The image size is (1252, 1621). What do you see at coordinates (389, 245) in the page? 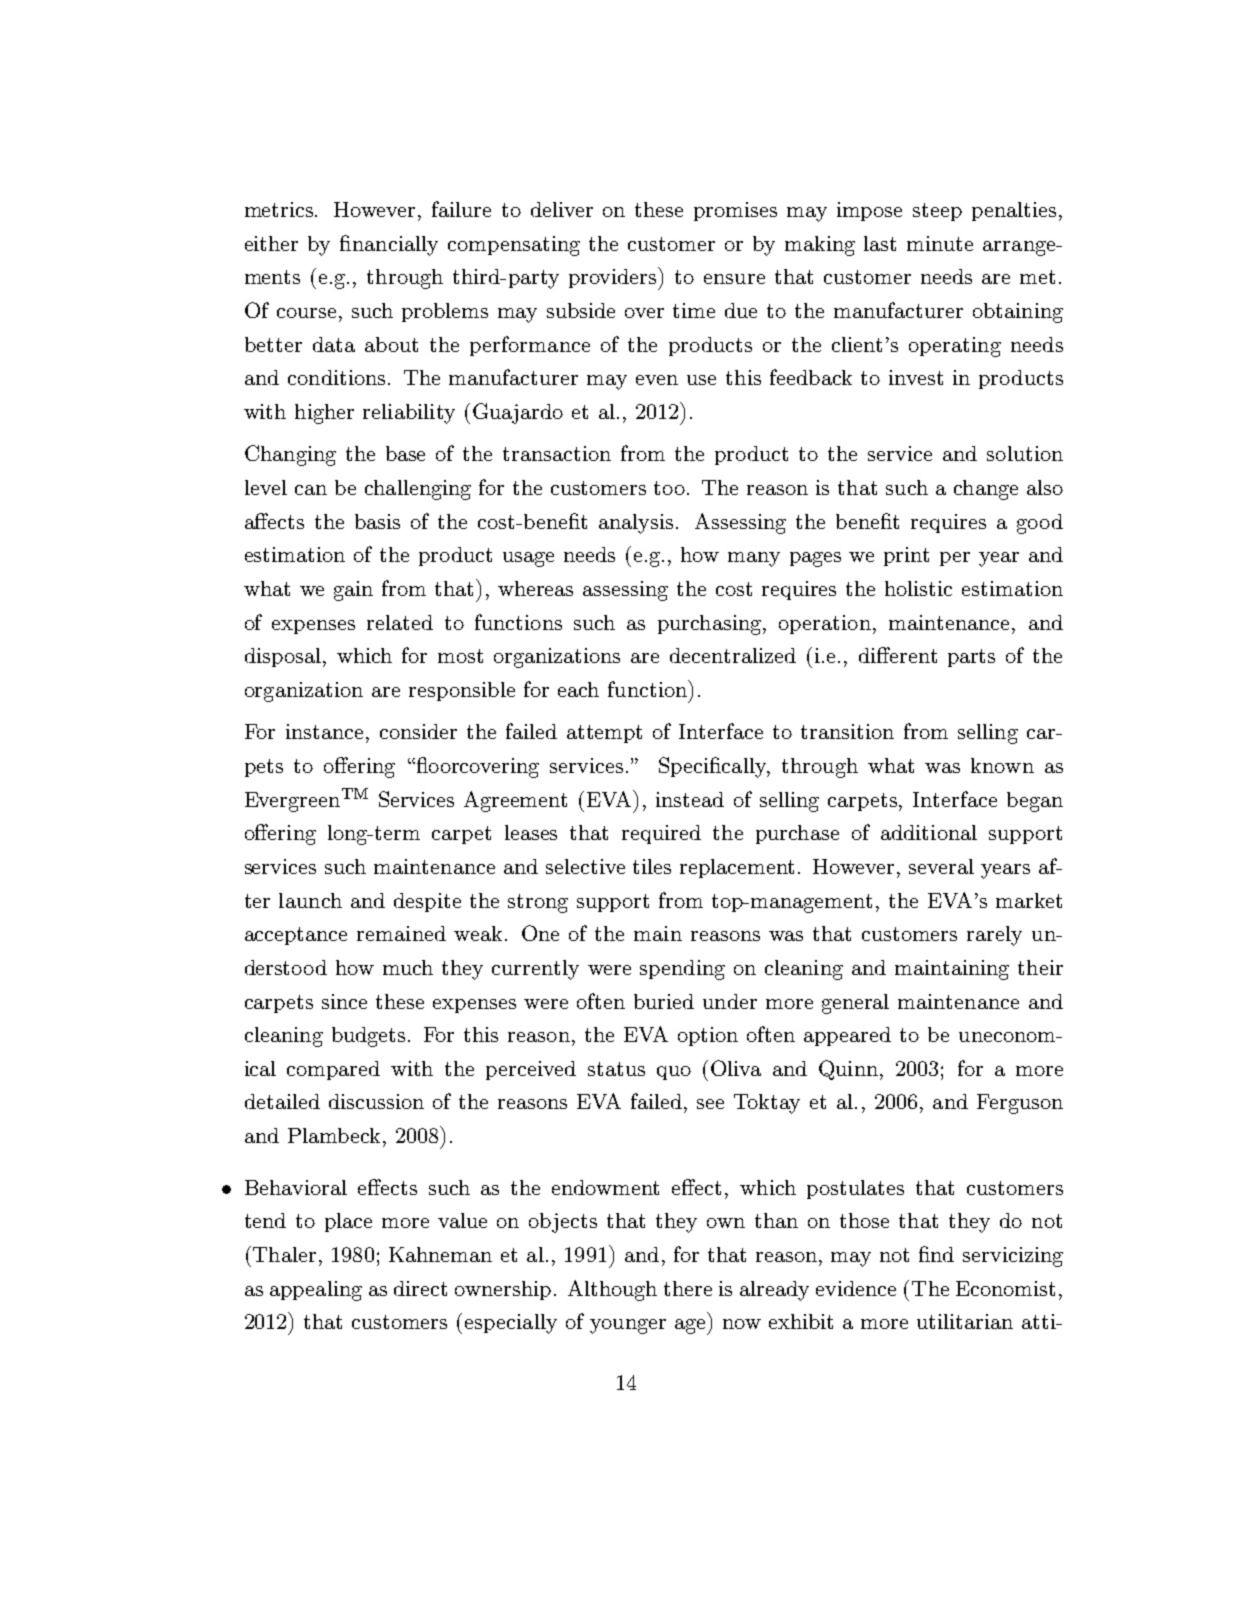
I see `financially` at bounding box center [389, 245].
